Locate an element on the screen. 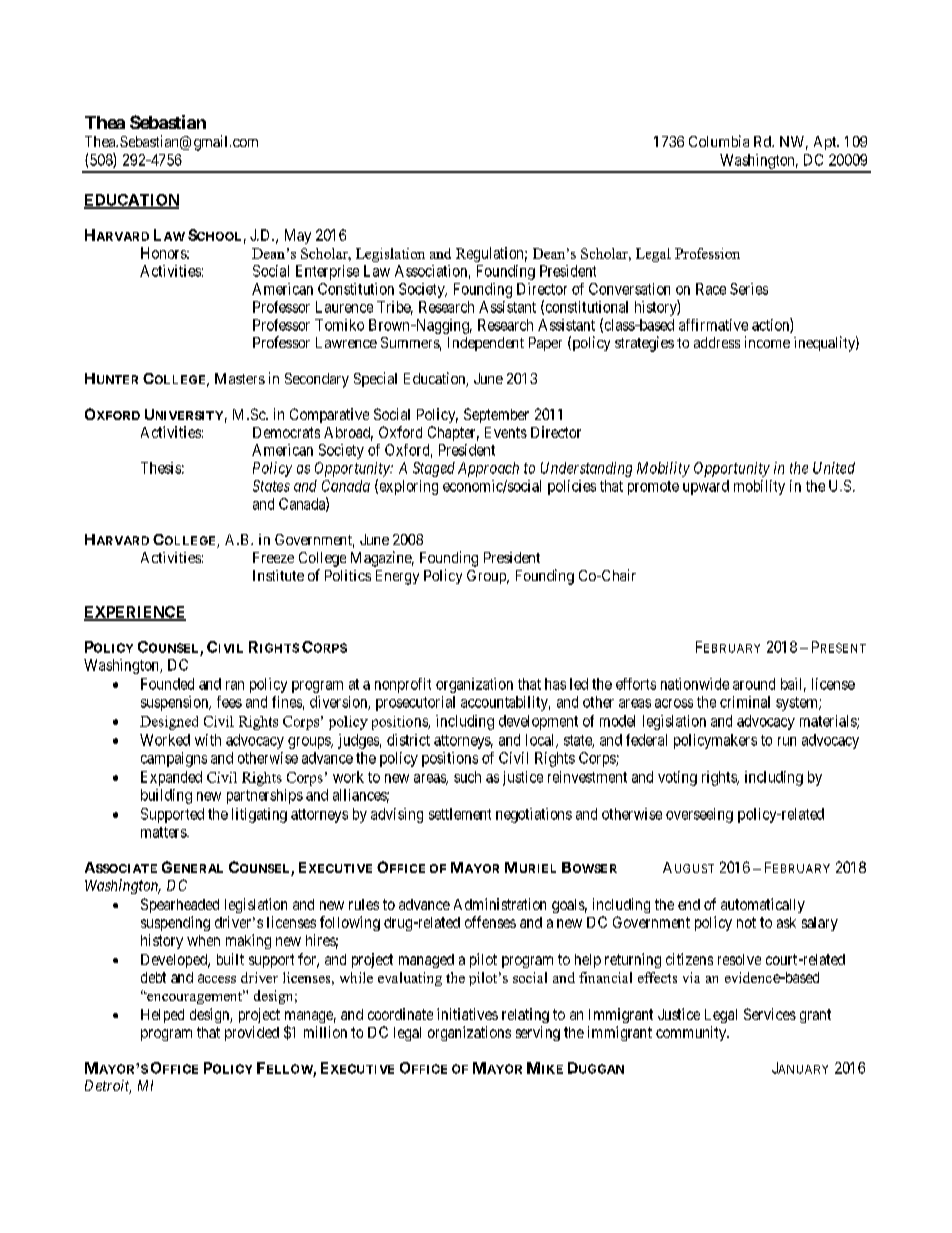  Columbia is located at coordinates (719, 141).
